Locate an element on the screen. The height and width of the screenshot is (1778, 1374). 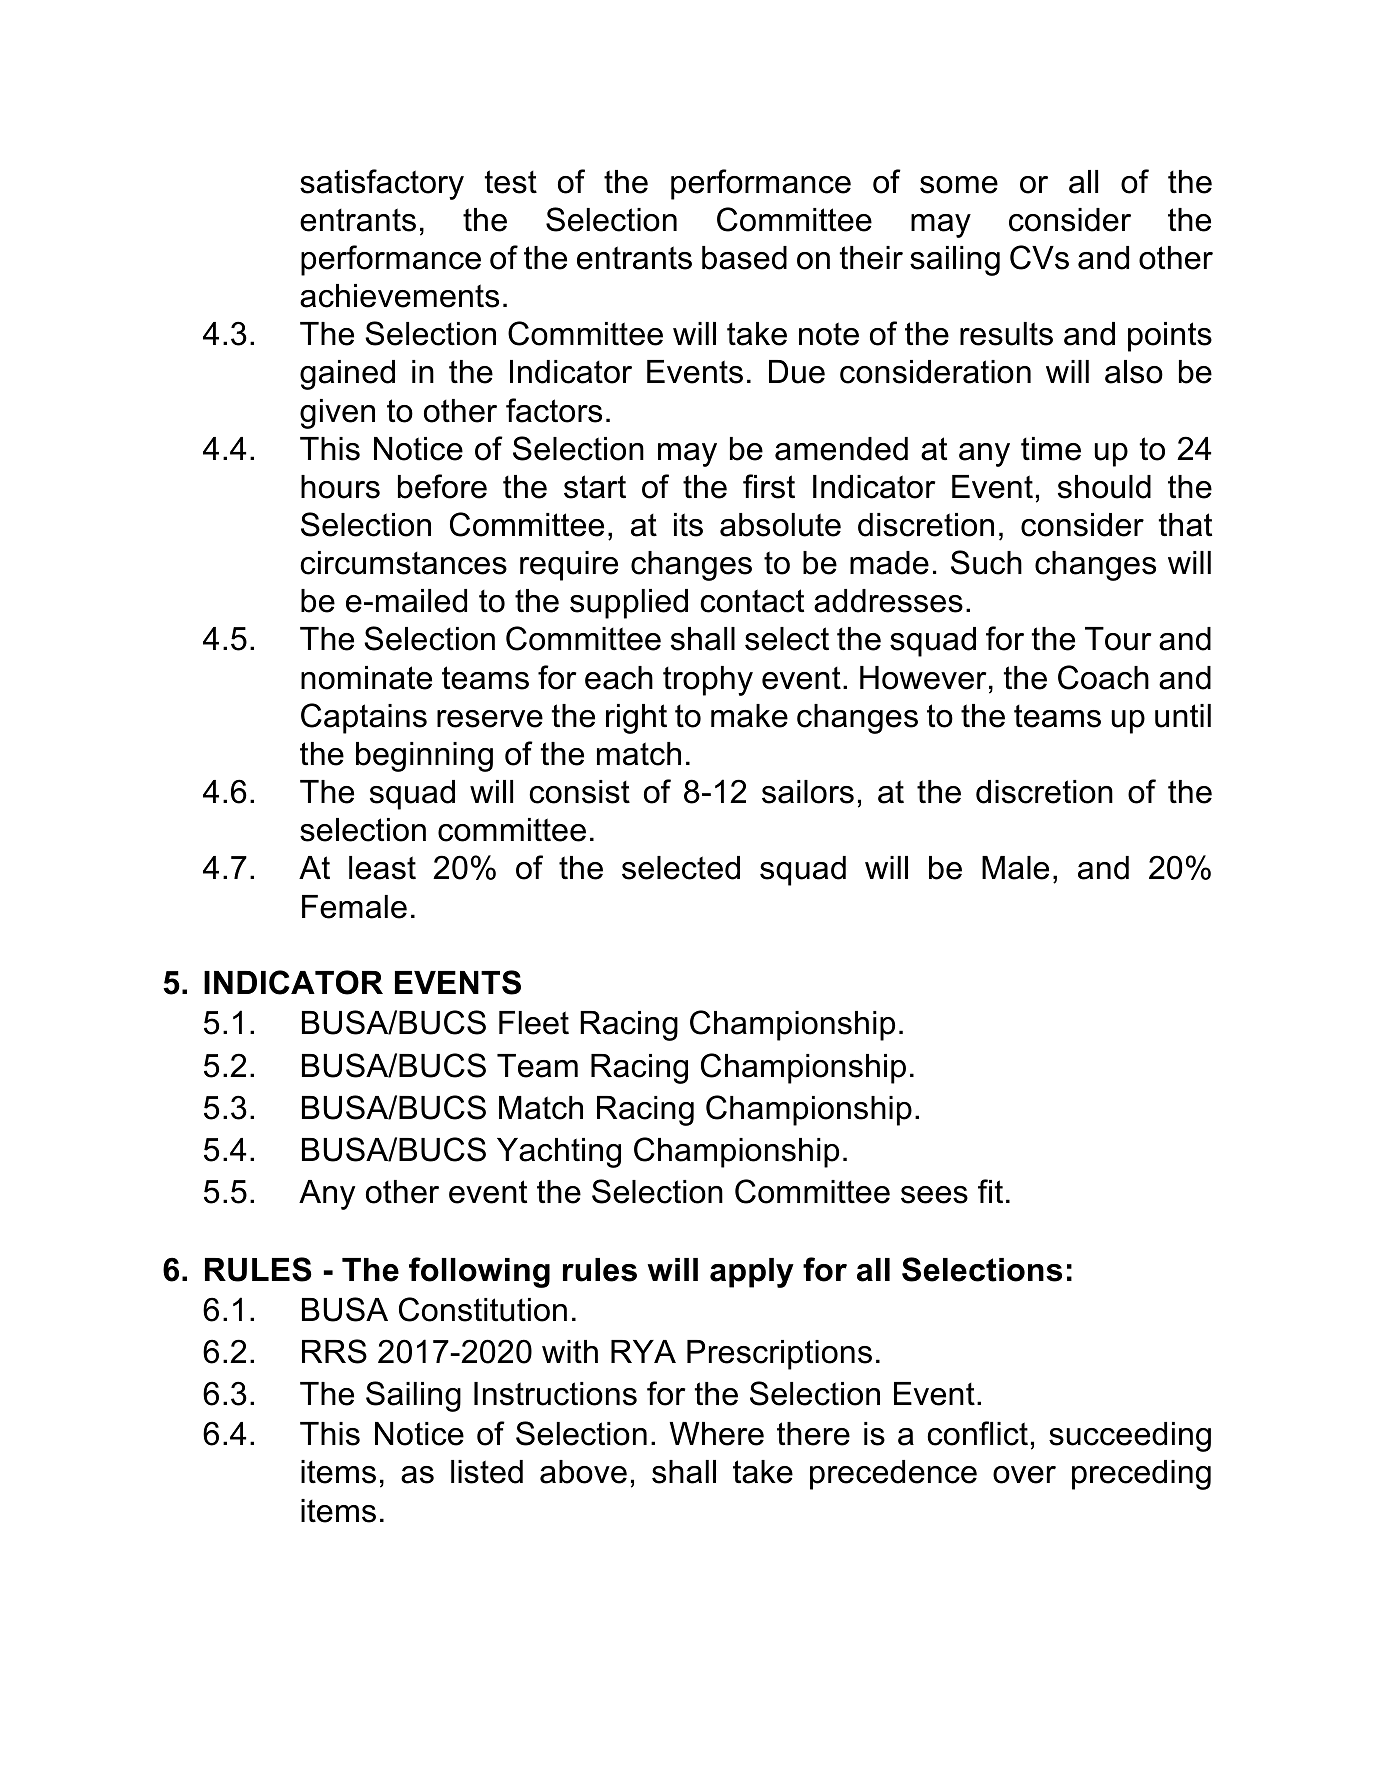
some is located at coordinates (959, 185).
